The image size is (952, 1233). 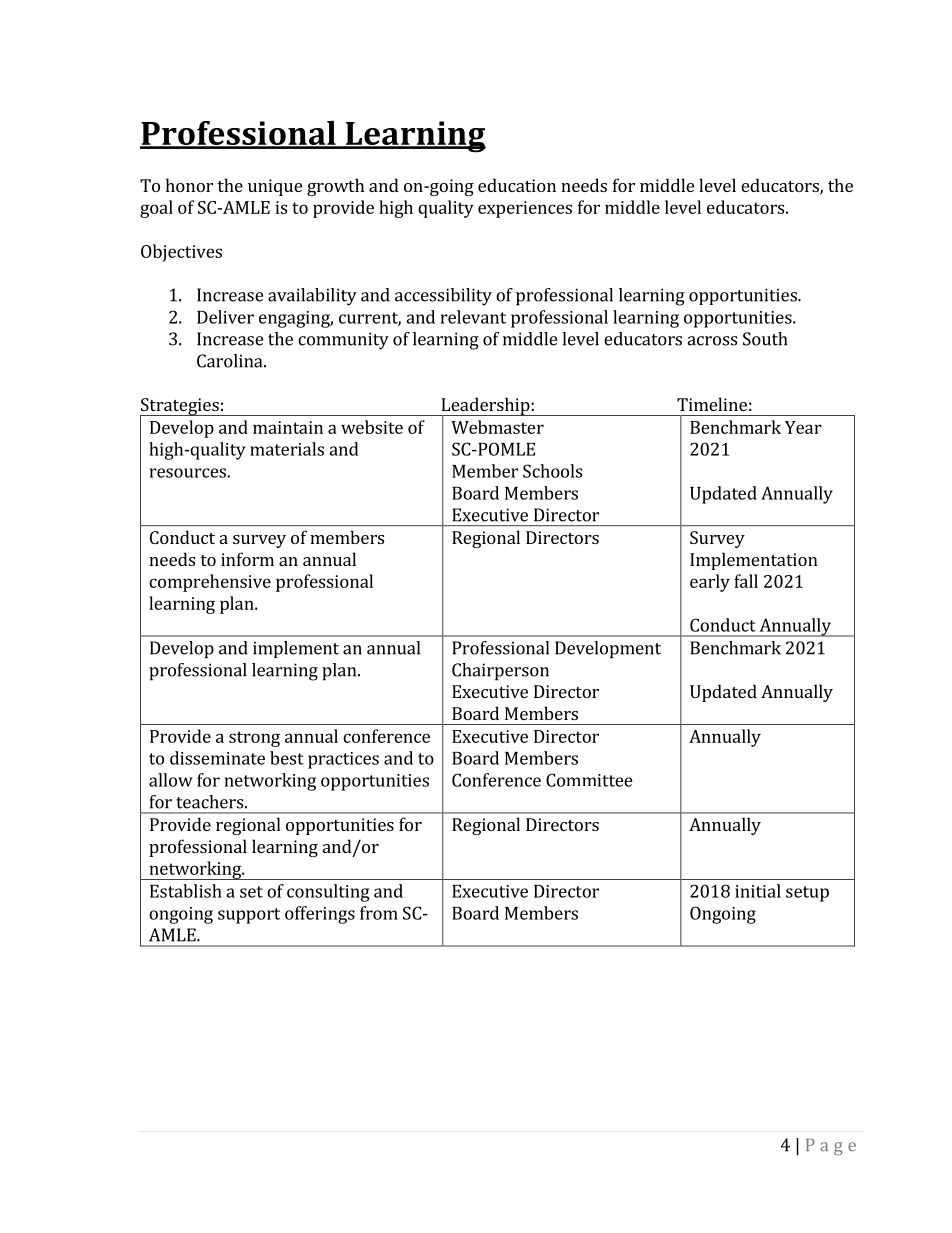 I want to click on strong, so click(x=254, y=739).
